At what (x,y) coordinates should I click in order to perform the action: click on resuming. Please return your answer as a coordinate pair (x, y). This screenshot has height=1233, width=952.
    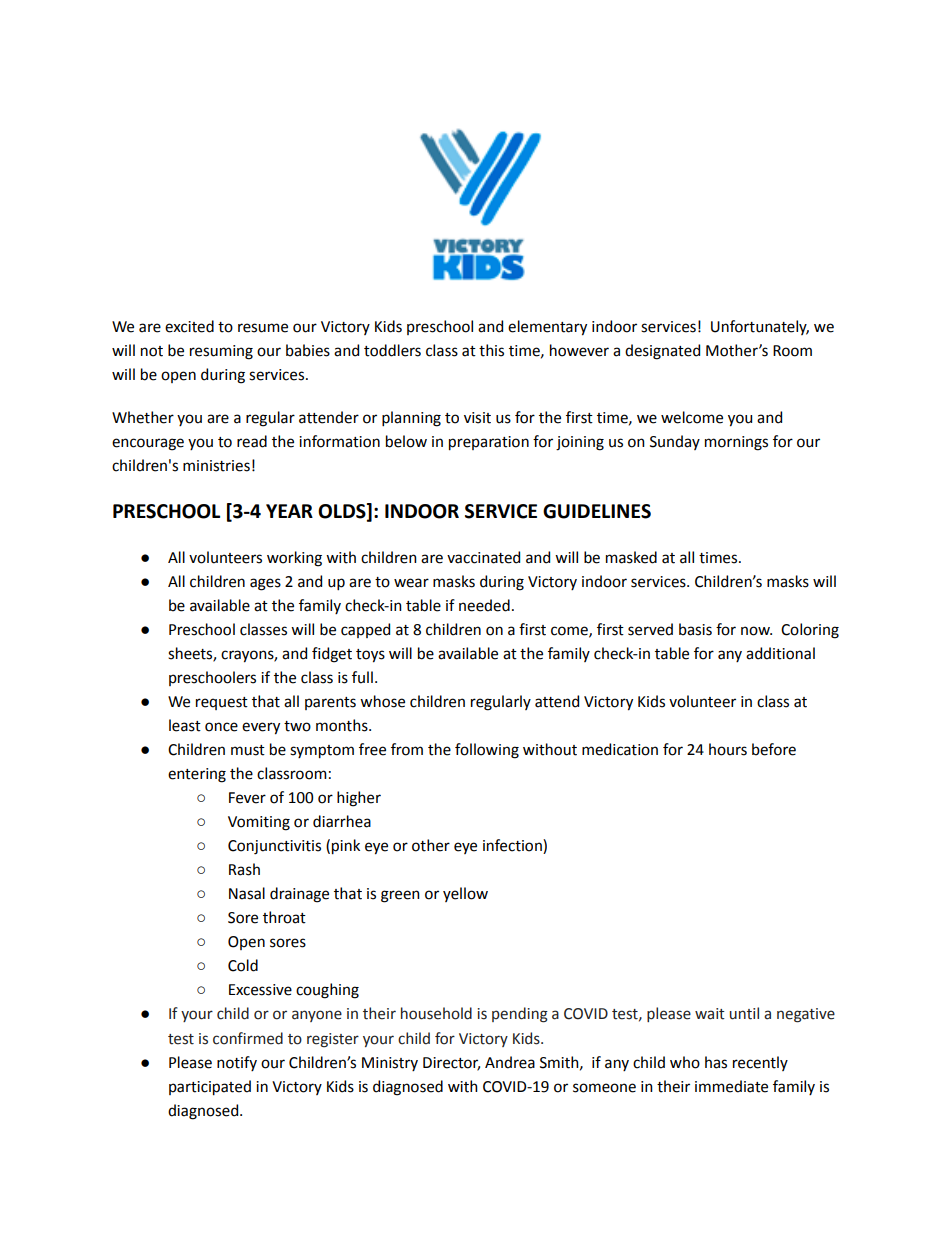
    Looking at the image, I should click on (221, 352).
